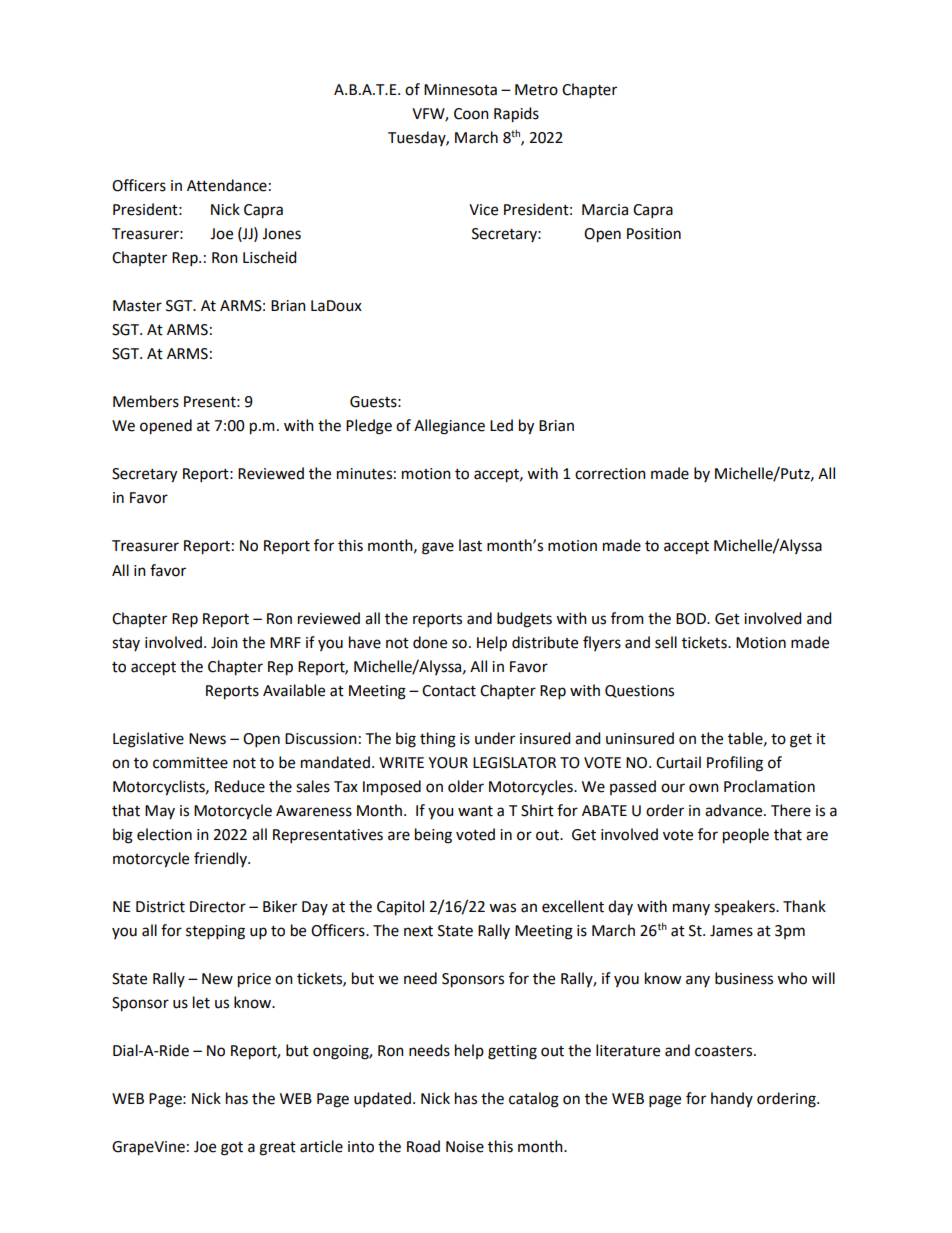  Describe the element at coordinates (449, 427) in the document. I see `Allegiance` at that location.
